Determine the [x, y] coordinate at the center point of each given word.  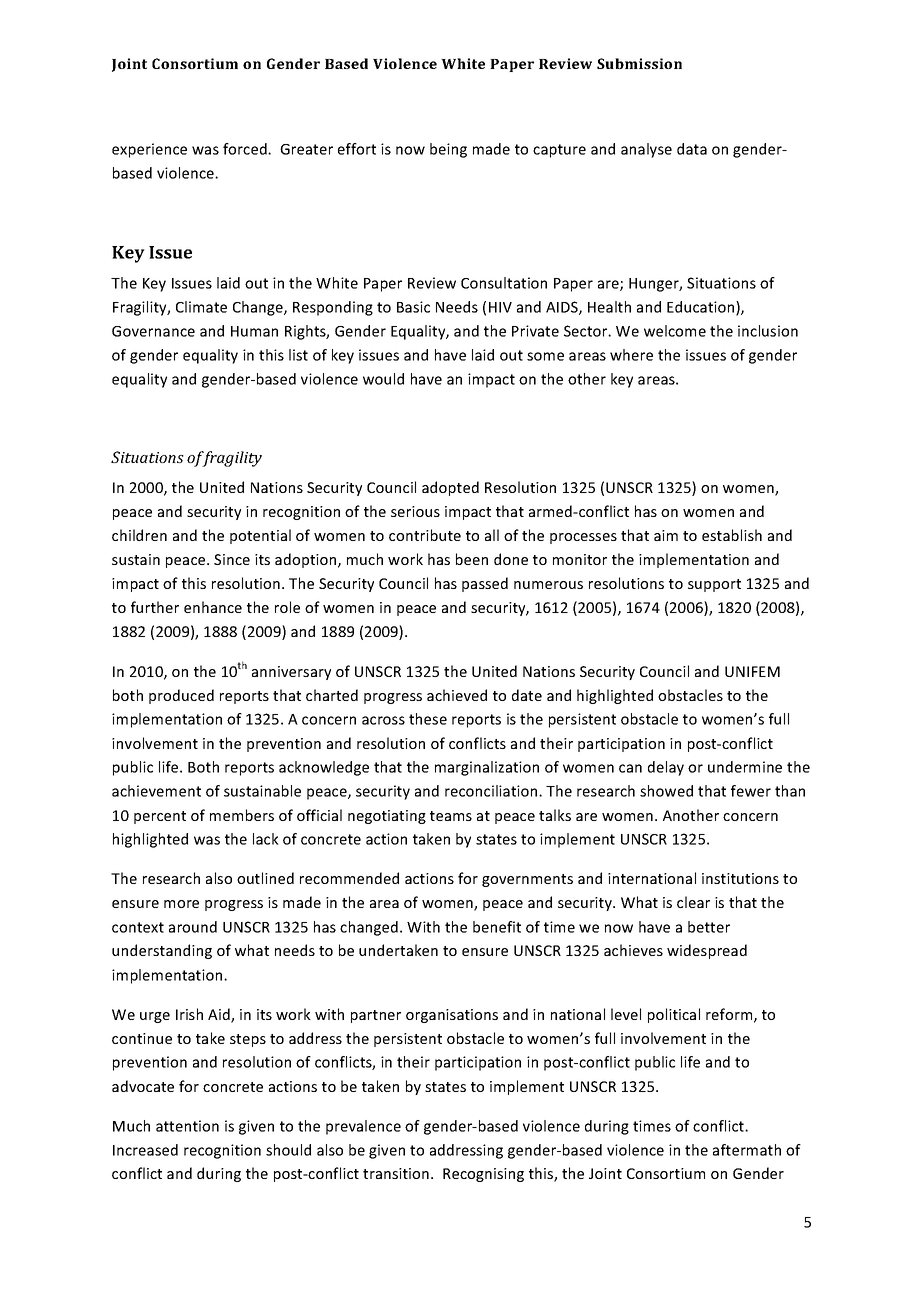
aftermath [747, 1150]
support [714, 585]
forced [246, 149]
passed [485, 584]
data [692, 149]
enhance [213, 607]
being [448, 150]
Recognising [483, 1175]
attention [187, 1126]
